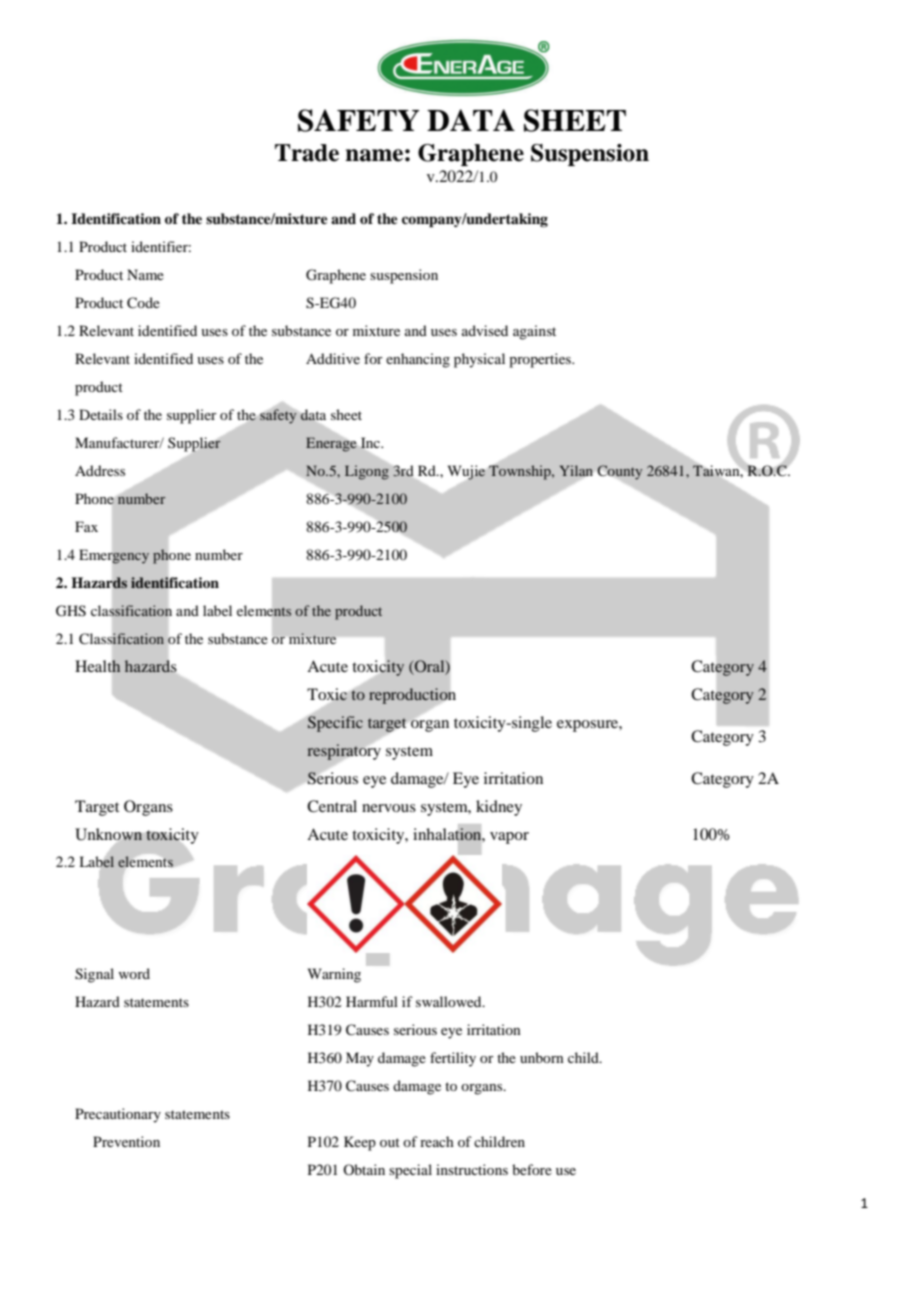  I want to click on Trade, so click(307, 153).
